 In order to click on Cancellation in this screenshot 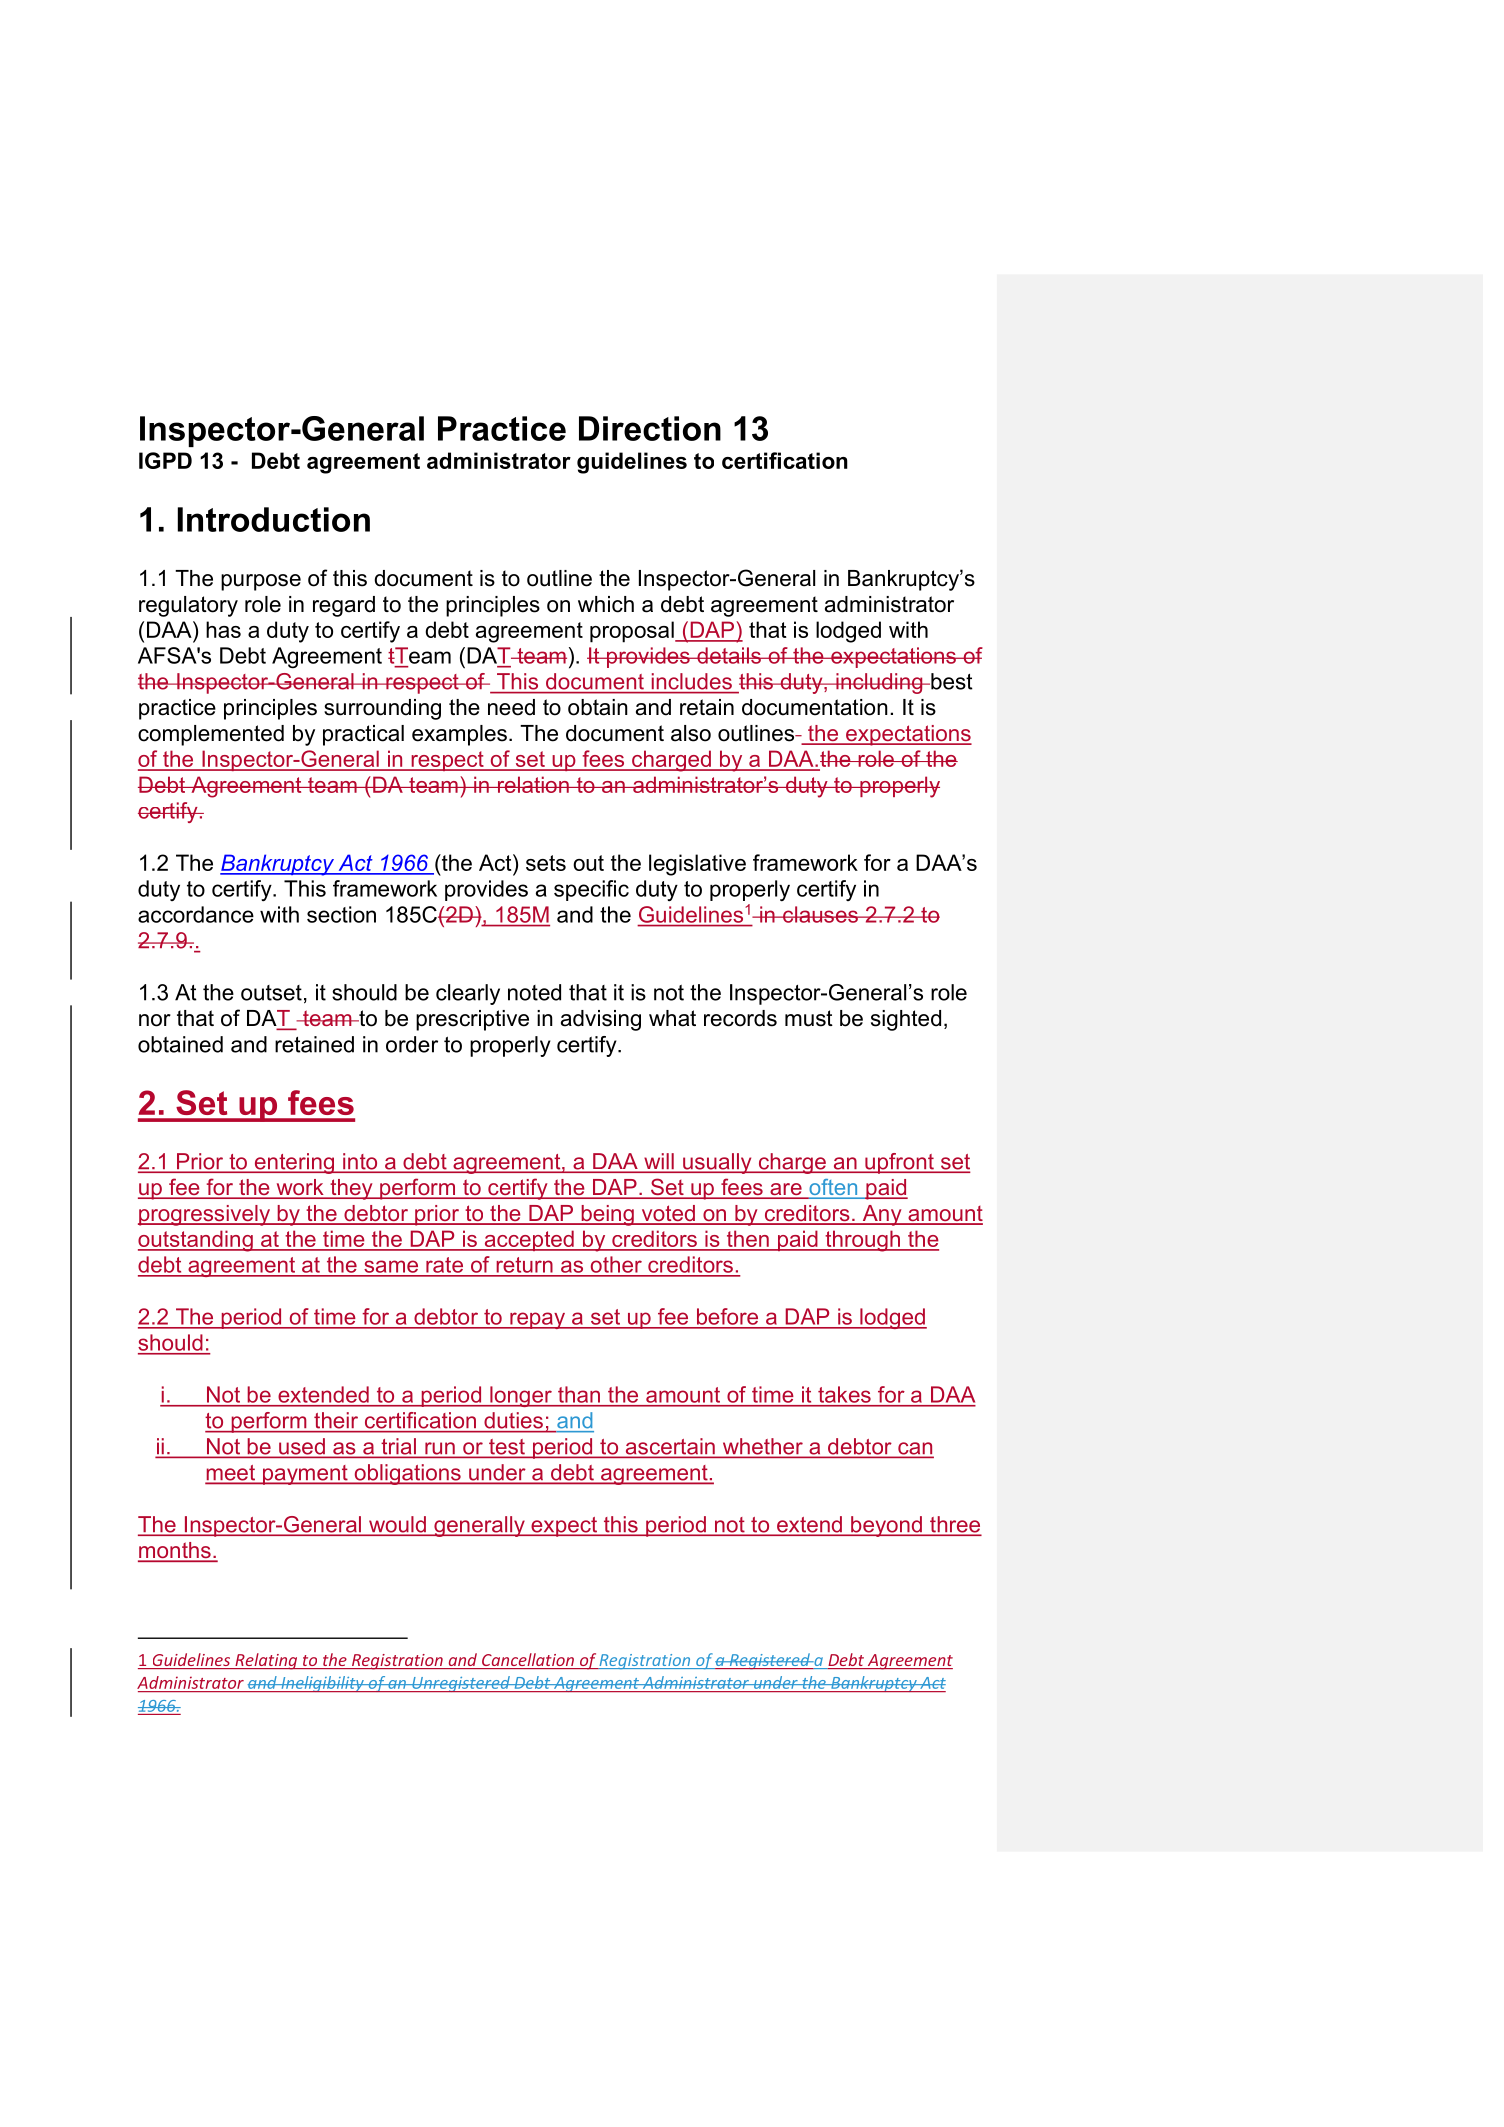, I will do `click(528, 1659)`.
